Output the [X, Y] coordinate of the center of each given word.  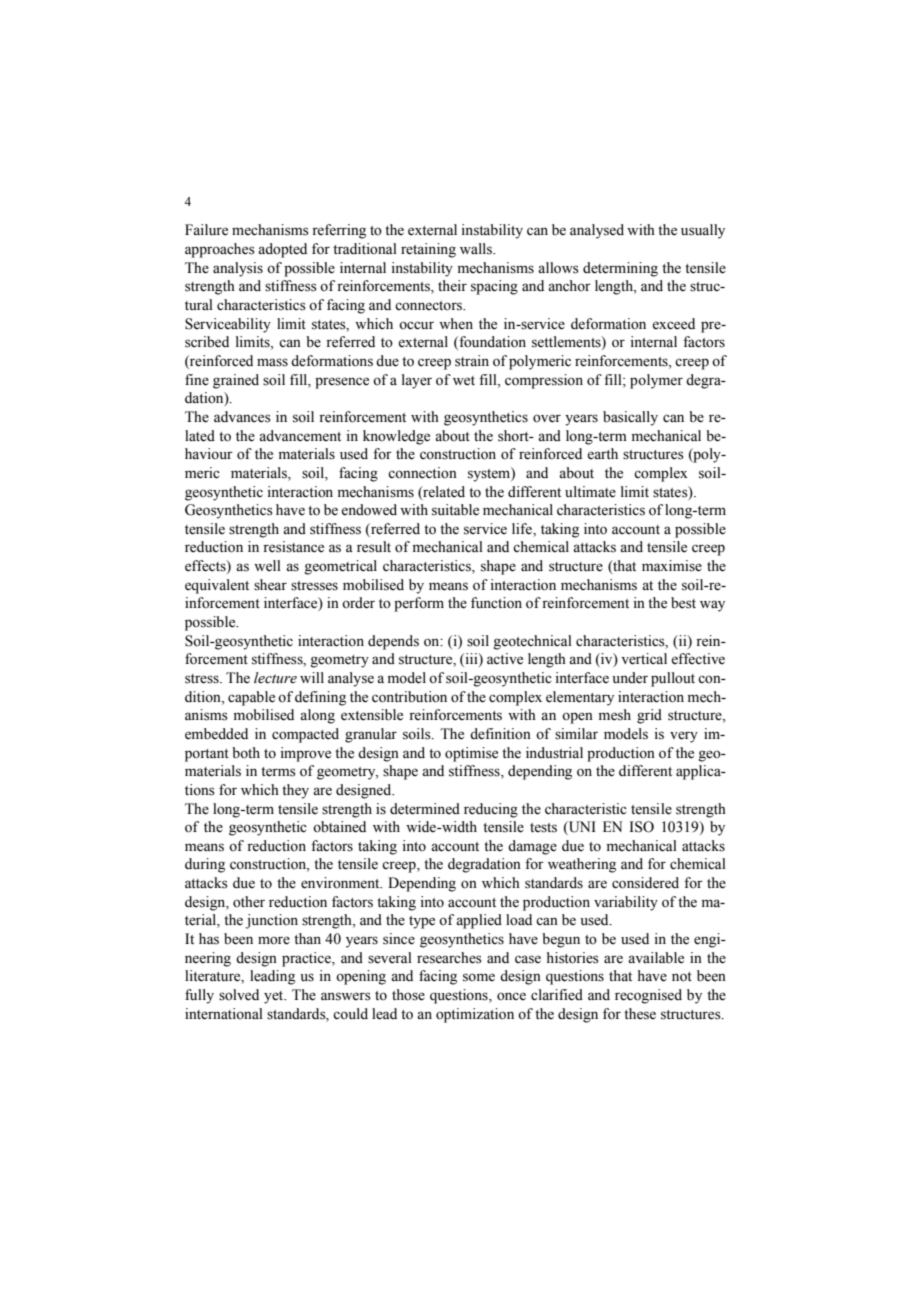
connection [422, 473]
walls [477, 249]
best [683, 603]
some [479, 977]
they [295, 791]
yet [275, 997]
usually [703, 231]
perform [419, 604]
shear [270, 585]
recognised [648, 996]
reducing [491, 810]
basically [630, 418]
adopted [282, 250]
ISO [642, 827]
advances [242, 417]
